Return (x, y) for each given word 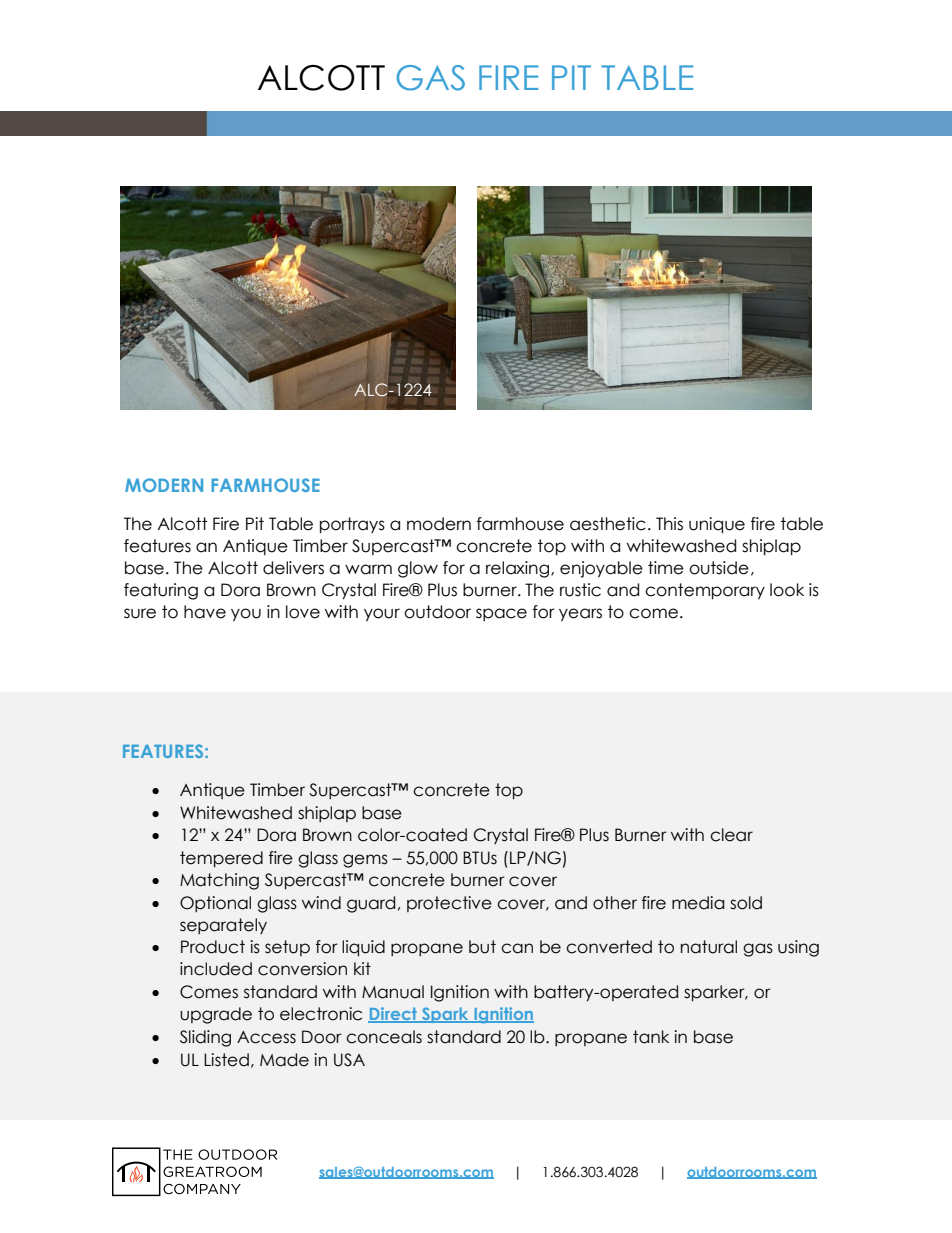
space (501, 614)
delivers (293, 568)
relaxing (519, 569)
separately (223, 926)
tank (651, 1037)
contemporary (705, 591)
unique (717, 525)
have (205, 612)
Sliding (205, 1038)
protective (449, 904)
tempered (221, 859)
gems (365, 861)
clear (731, 835)
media (698, 903)
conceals (384, 1037)
